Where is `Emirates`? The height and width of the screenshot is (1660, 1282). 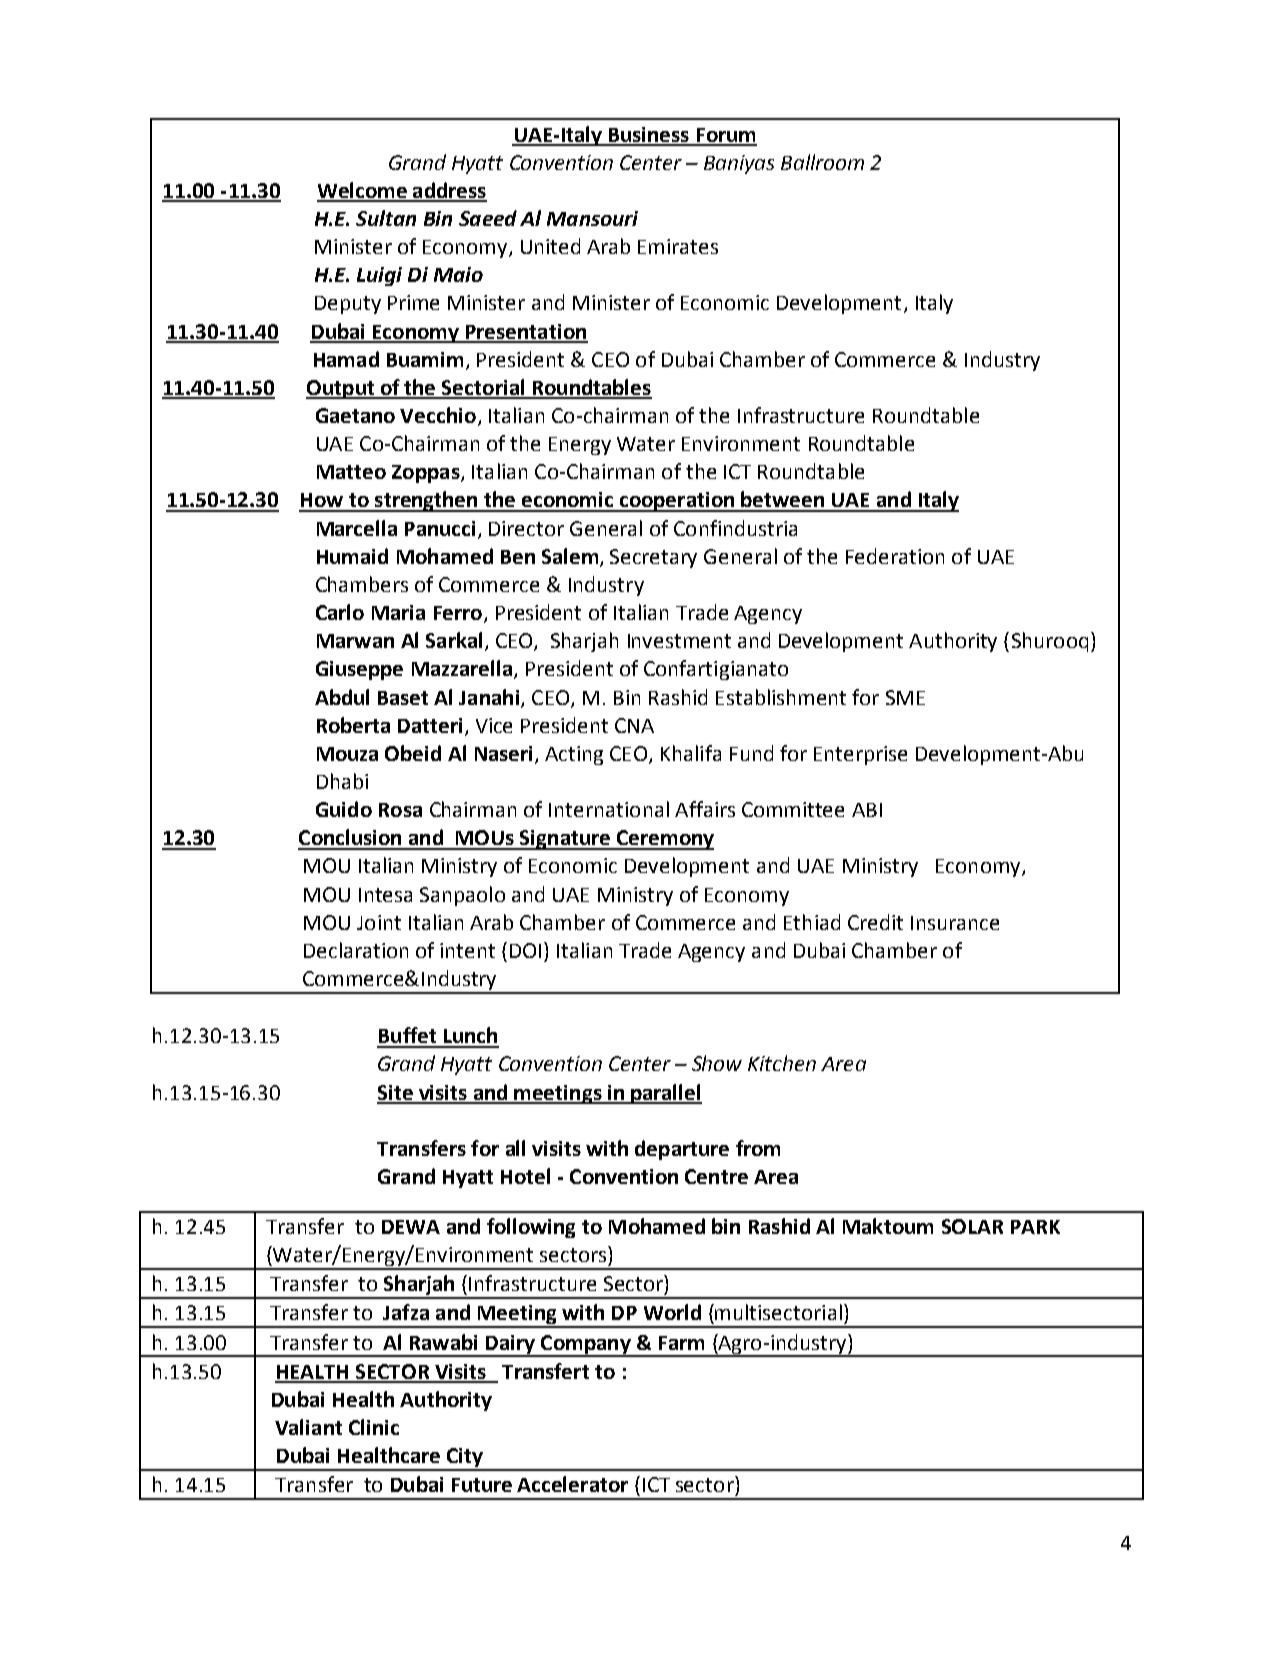 Emirates is located at coordinates (678, 246).
